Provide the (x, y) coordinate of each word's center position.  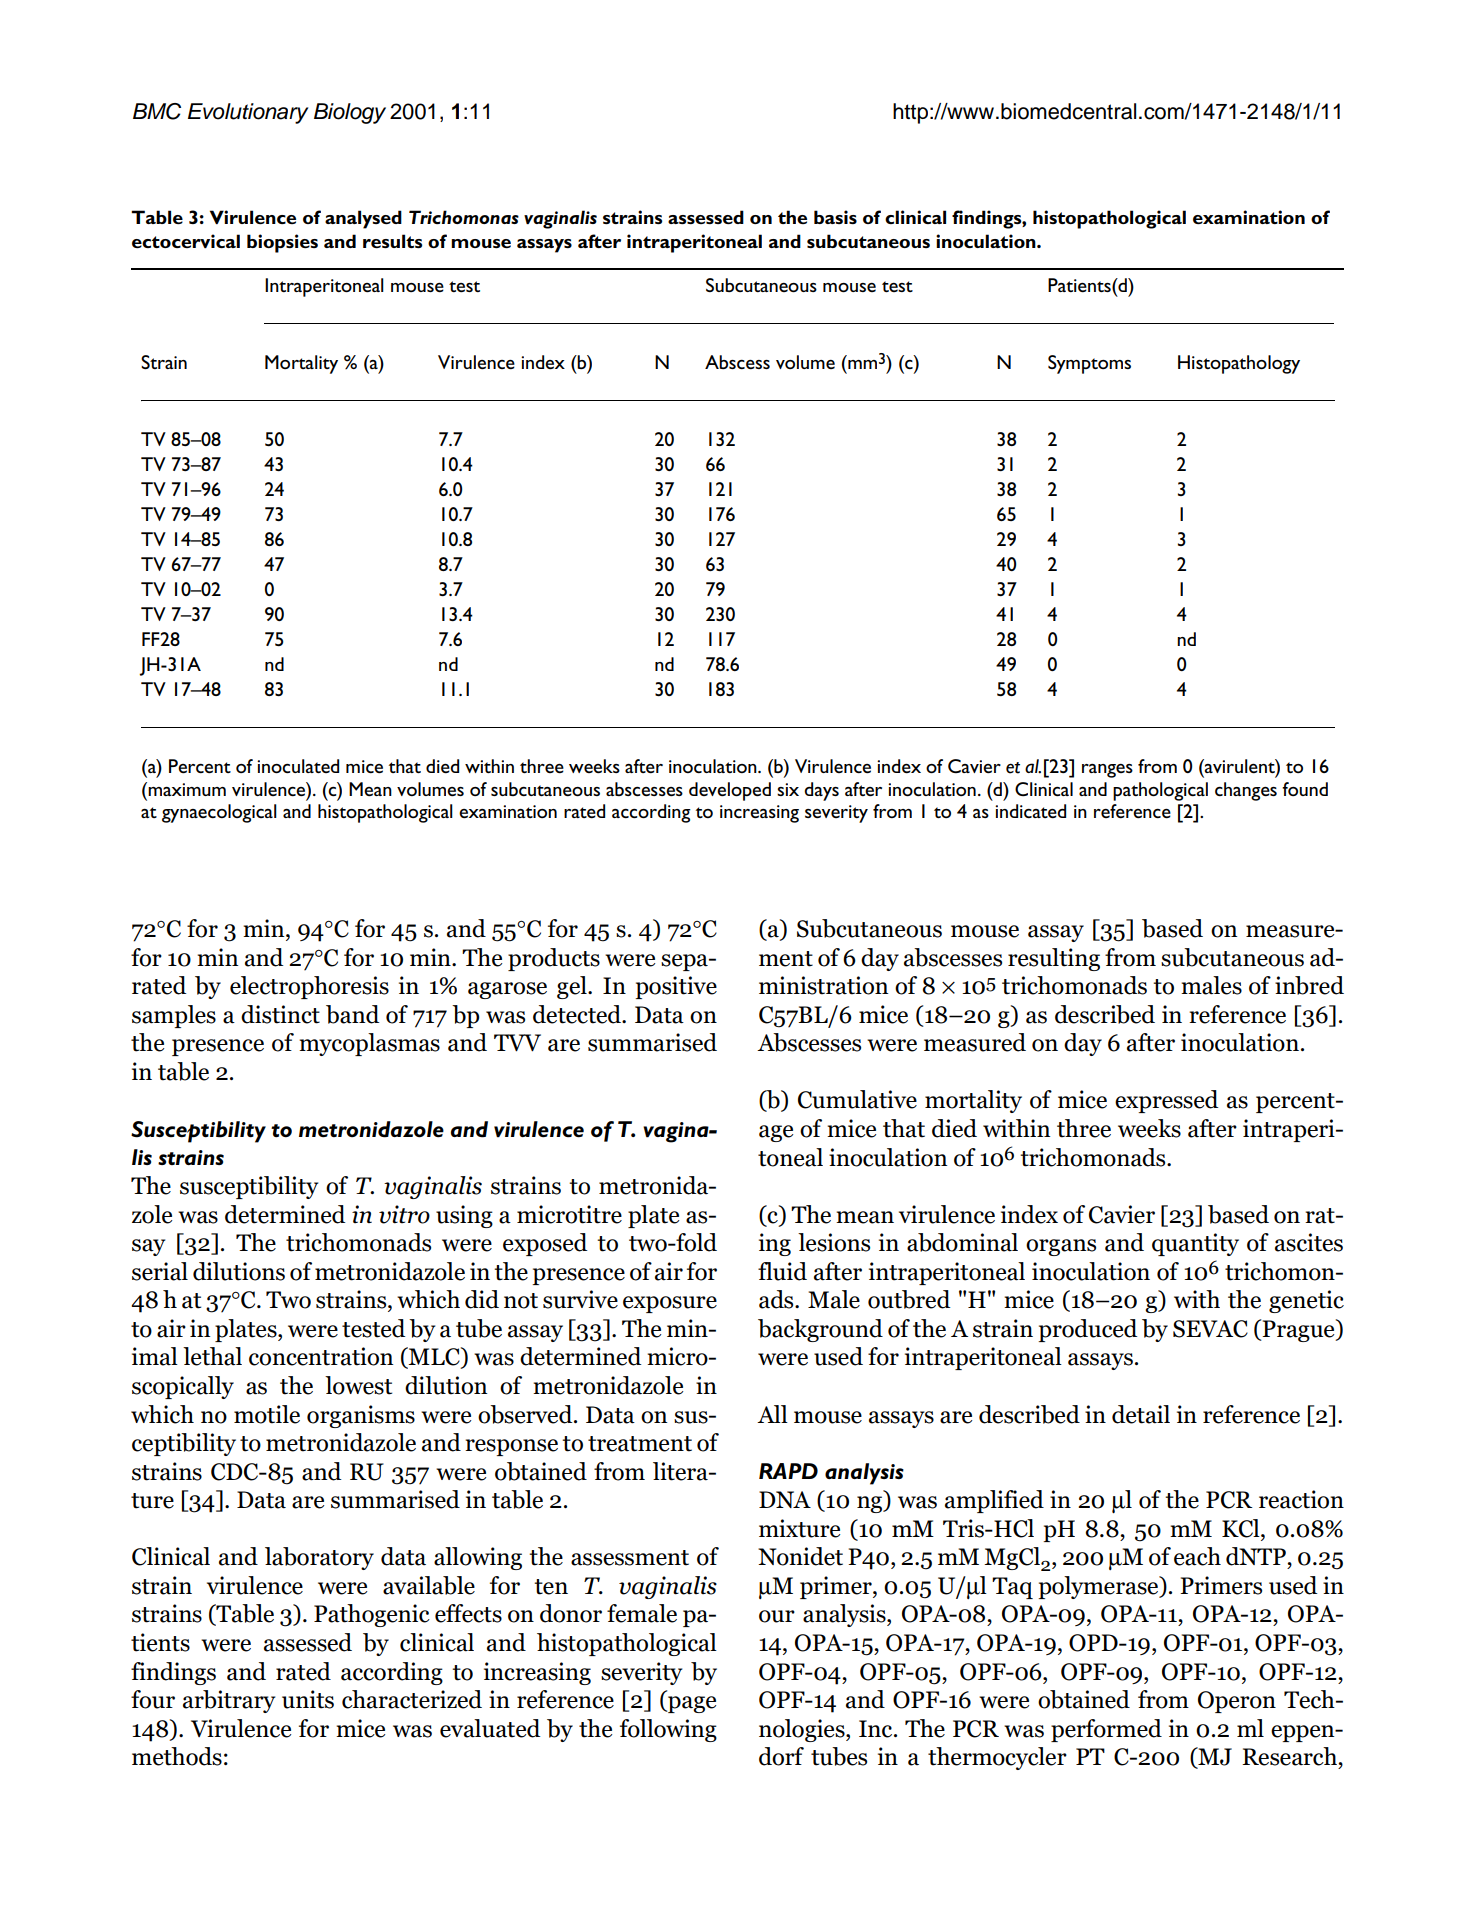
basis (835, 217)
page (691, 1704)
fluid (782, 1271)
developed (730, 791)
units (308, 1699)
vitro (404, 1214)
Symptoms (1089, 364)
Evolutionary (248, 113)
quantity (1195, 1244)
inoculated (298, 766)
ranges (1107, 771)
